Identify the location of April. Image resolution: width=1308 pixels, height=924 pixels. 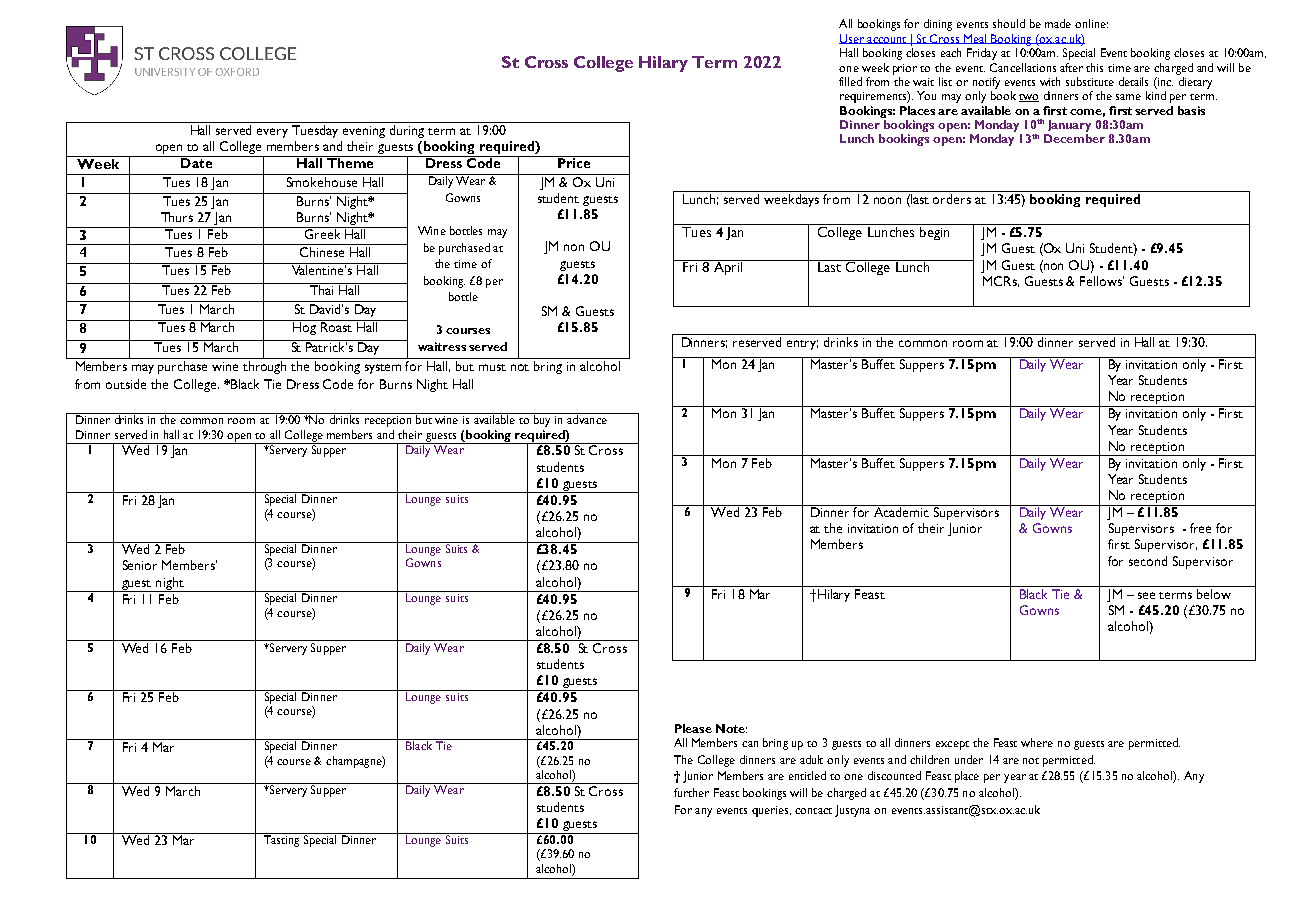
(728, 267).
